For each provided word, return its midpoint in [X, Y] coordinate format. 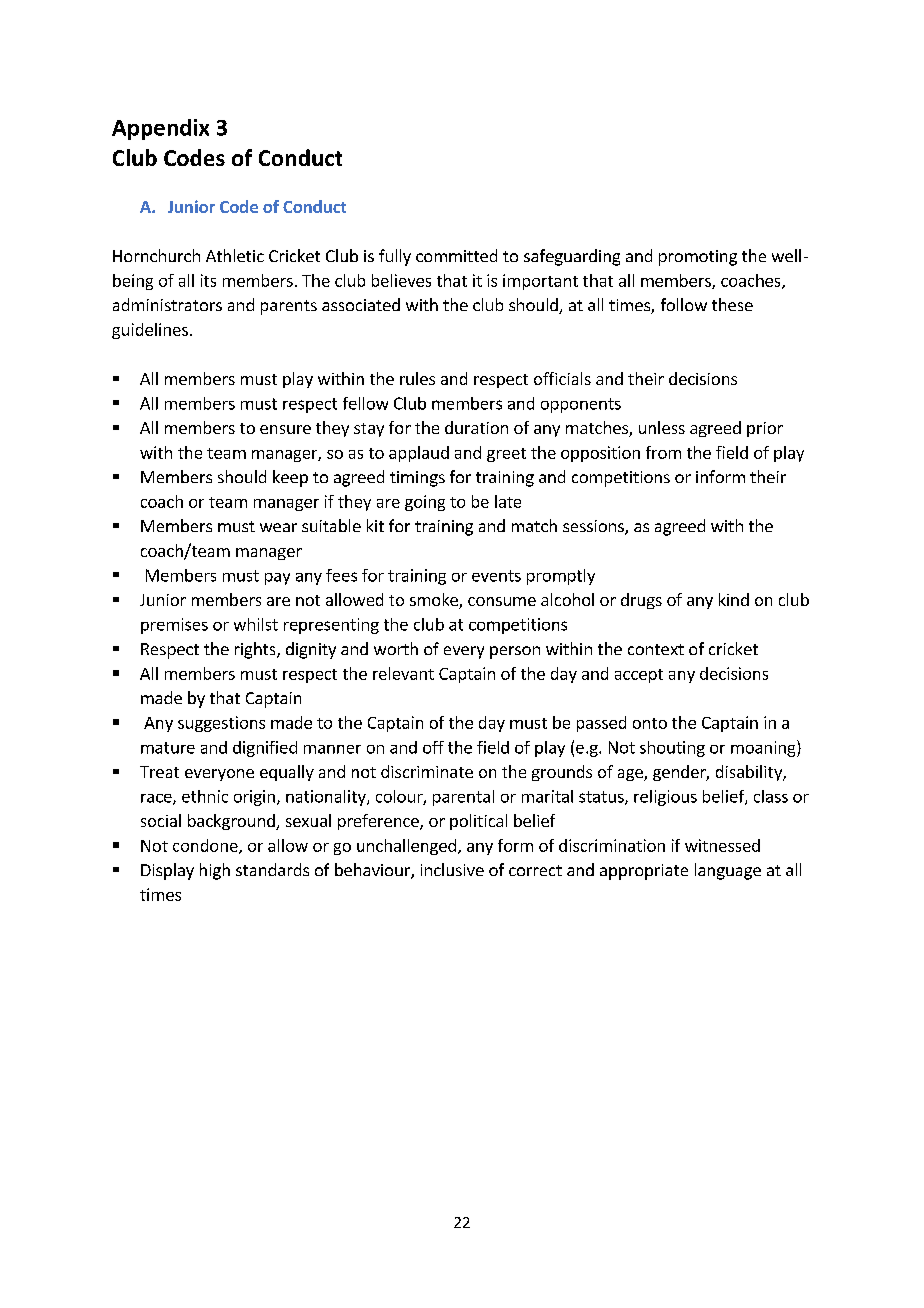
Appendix [160, 129]
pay [277, 579]
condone [206, 846]
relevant [403, 673]
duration [476, 427]
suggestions [221, 724]
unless [662, 427]
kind [734, 599]
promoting [698, 258]
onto [650, 723]
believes [401, 280]
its [208, 280]
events [496, 576]
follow [684, 304]
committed [456, 255]
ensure [285, 429]
